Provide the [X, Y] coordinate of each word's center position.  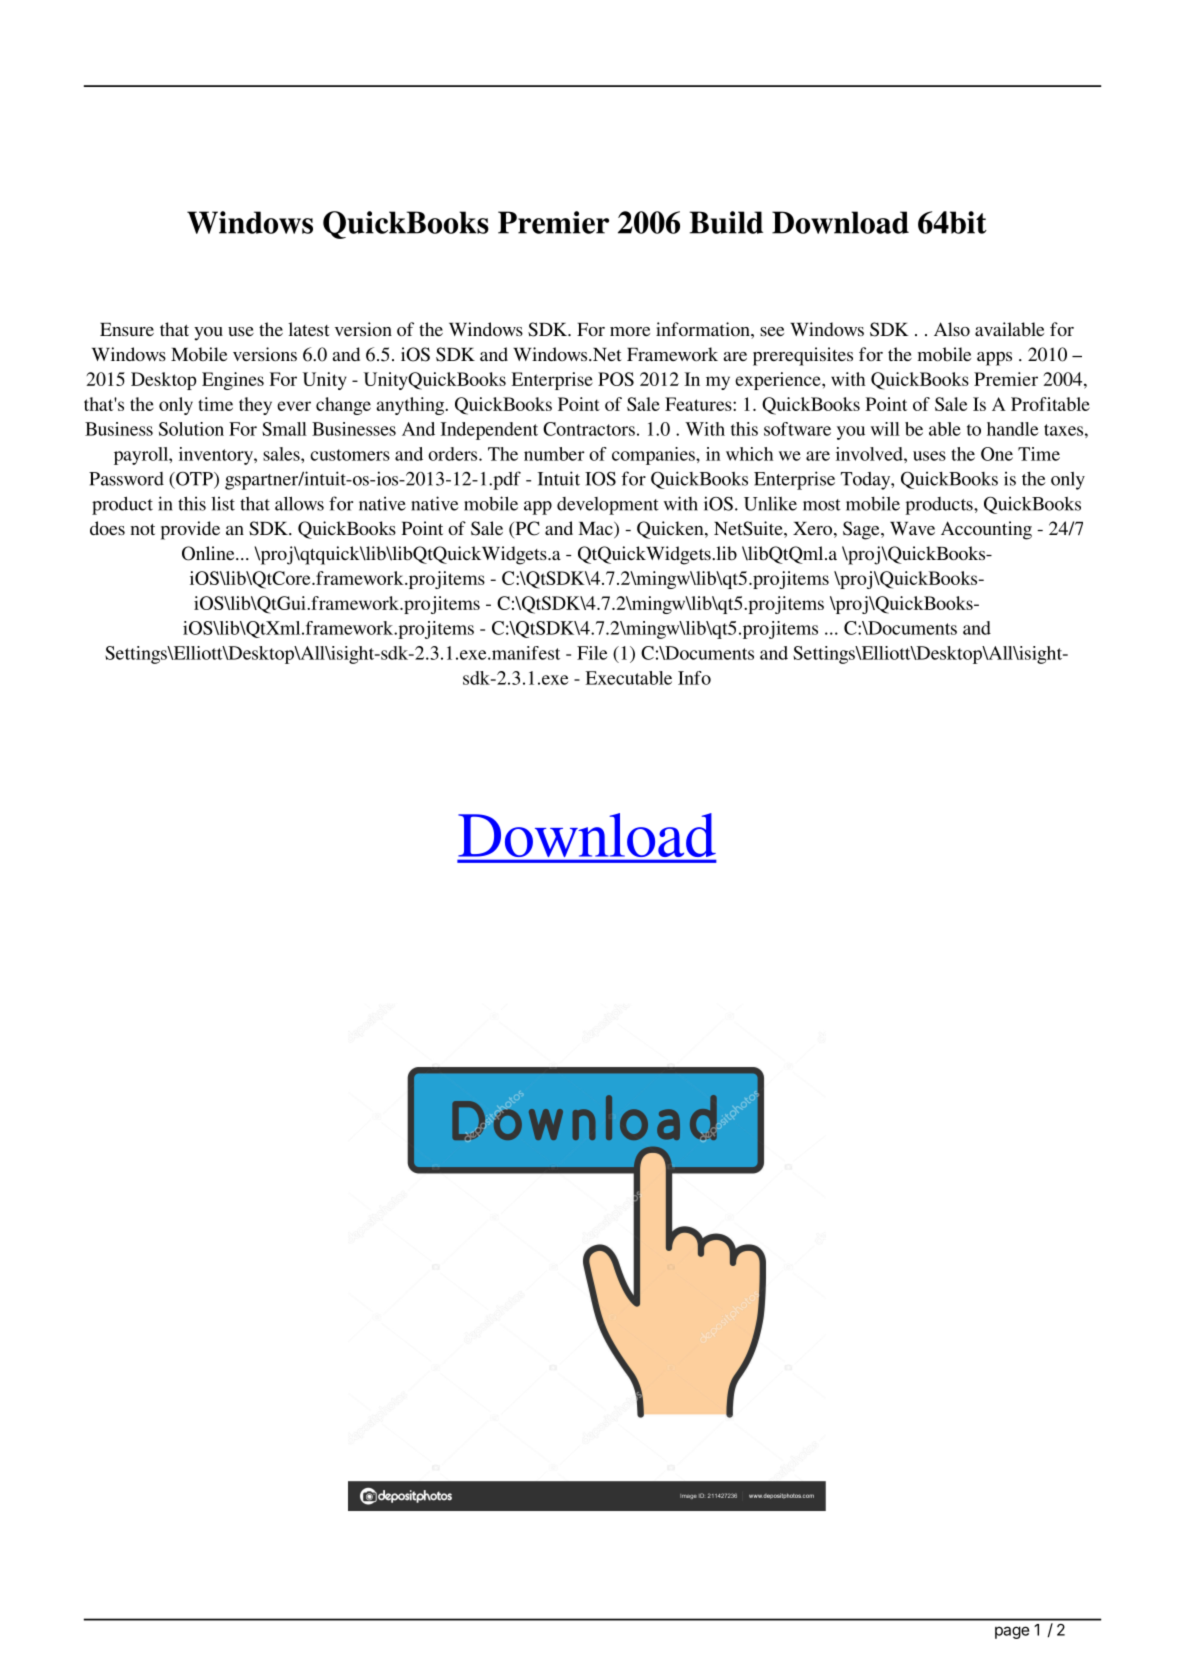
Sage [862, 530]
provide [190, 530]
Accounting [986, 530]
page [1012, 1632]
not [142, 529]
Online [209, 553]
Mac [597, 530]
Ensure [127, 329]
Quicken [671, 530]
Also [952, 329]
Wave [912, 528]
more [630, 331]
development [608, 506]
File [592, 653]
